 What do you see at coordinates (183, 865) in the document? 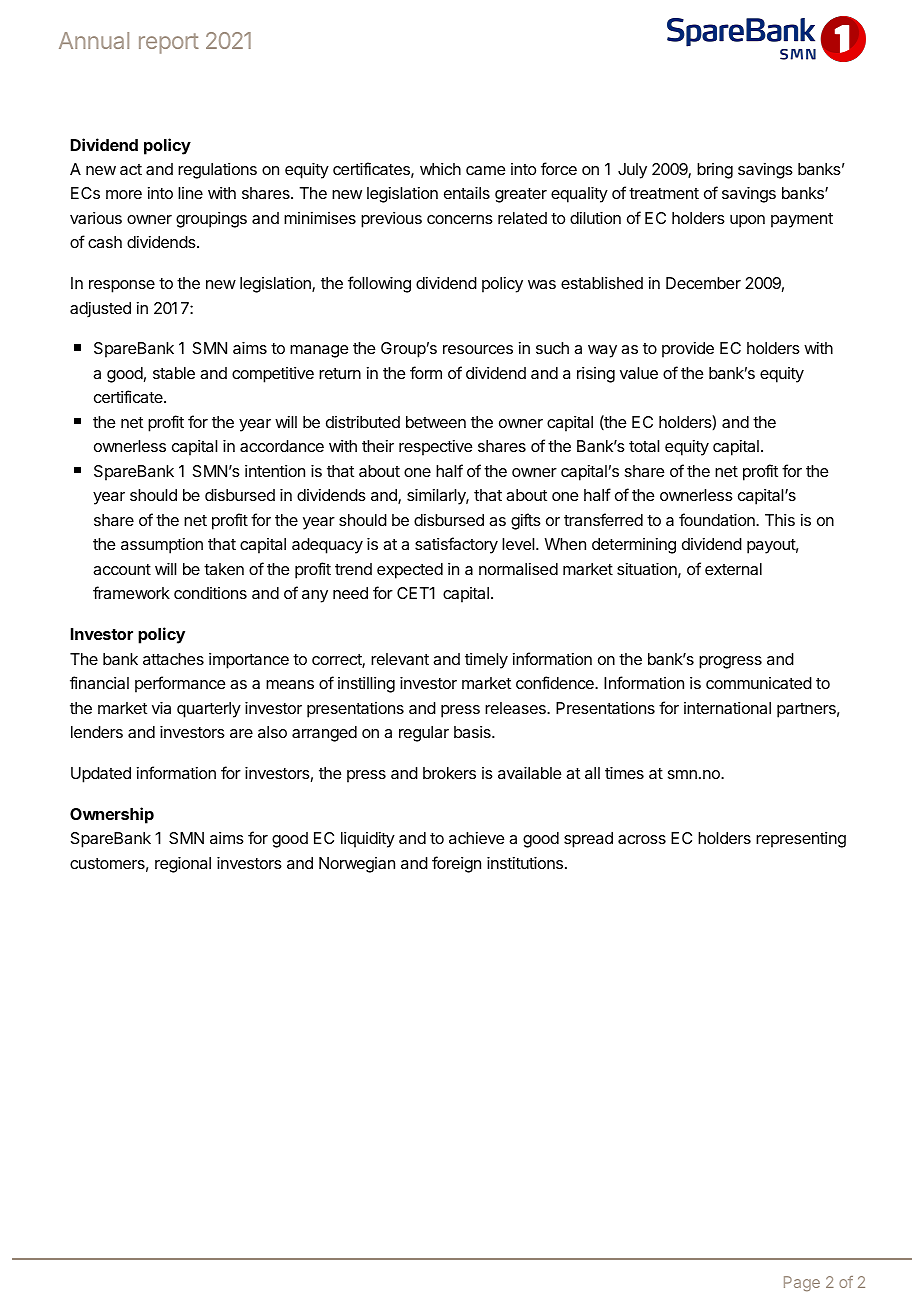
I see `regional` at bounding box center [183, 865].
